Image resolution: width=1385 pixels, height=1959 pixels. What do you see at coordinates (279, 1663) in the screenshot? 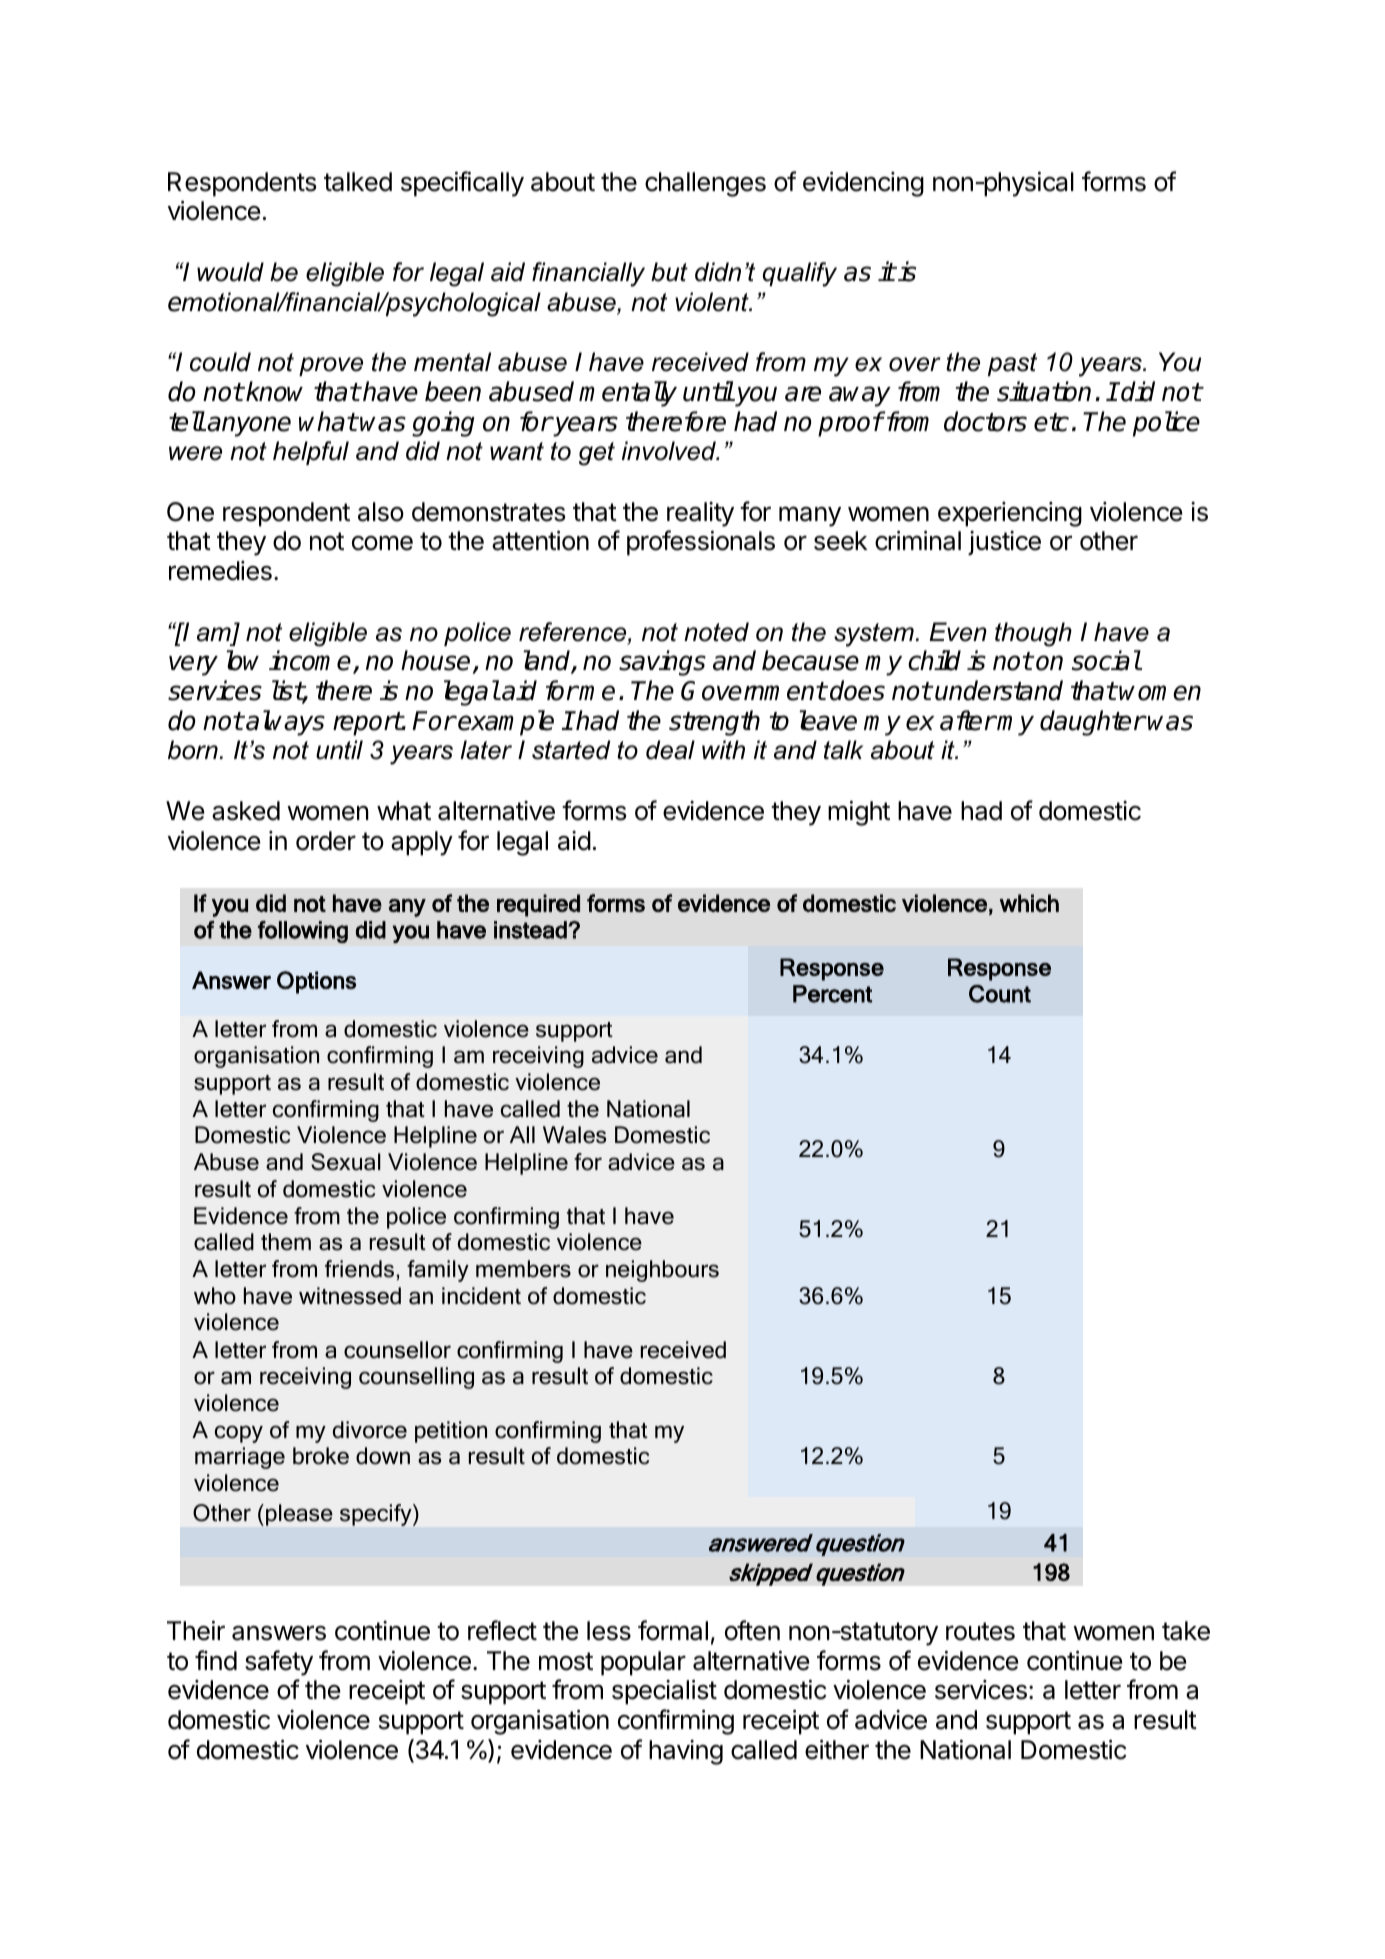
I see `safety` at bounding box center [279, 1663].
